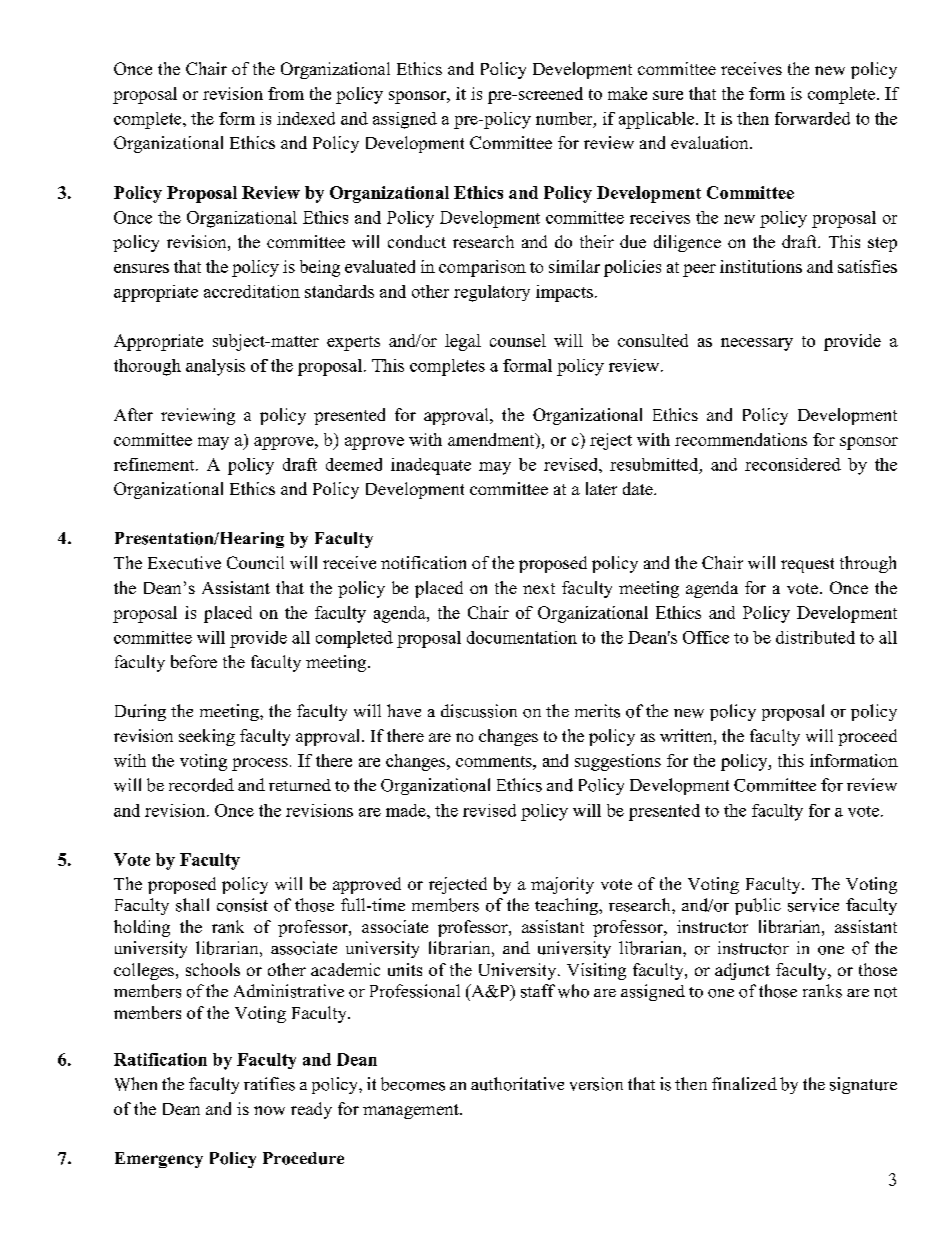 The width and height of the page is (952, 1233). Describe the element at coordinates (522, 637) in the page. I see `documentation` at that location.
